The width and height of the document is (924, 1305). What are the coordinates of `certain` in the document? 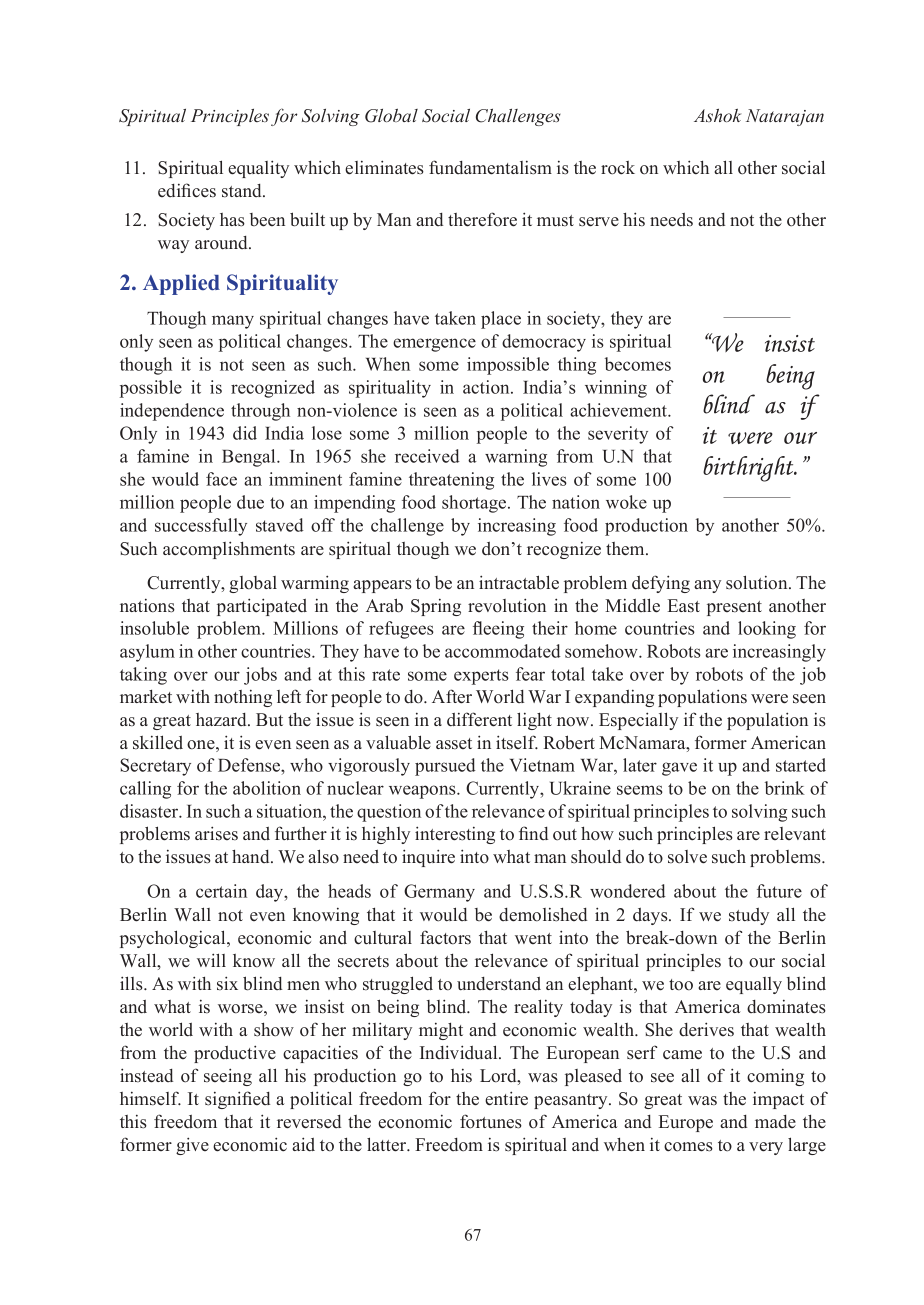 It's located at (221, 891).
